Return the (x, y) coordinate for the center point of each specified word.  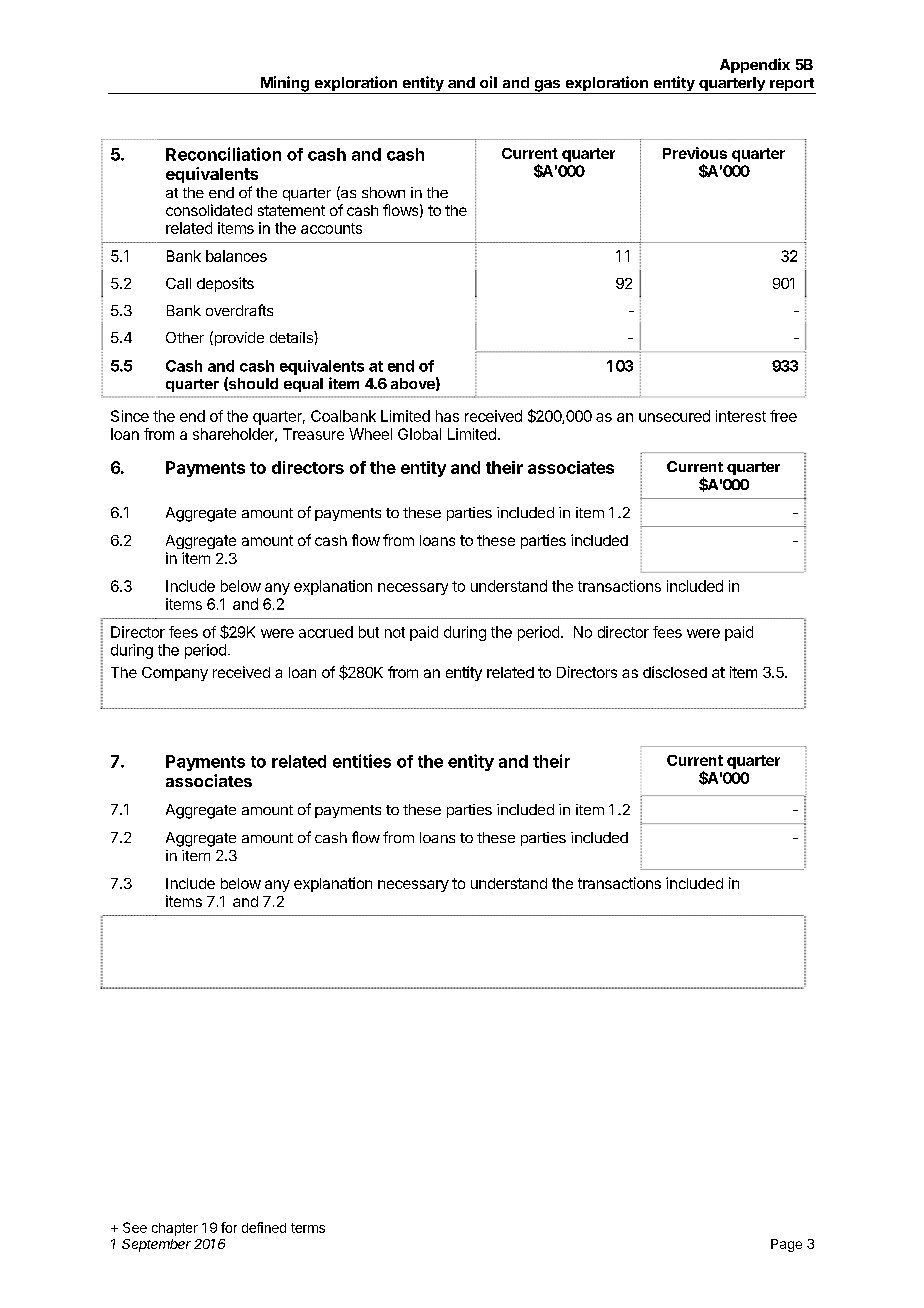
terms (308, 1228)
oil (488, 82)
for (229, 1227)
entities (362, 761)
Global (419, 434)
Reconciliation (223, 154)
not (395, 632)
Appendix (755, 65)
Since (130, 416)
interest (741, 416)
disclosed (675, 672)
